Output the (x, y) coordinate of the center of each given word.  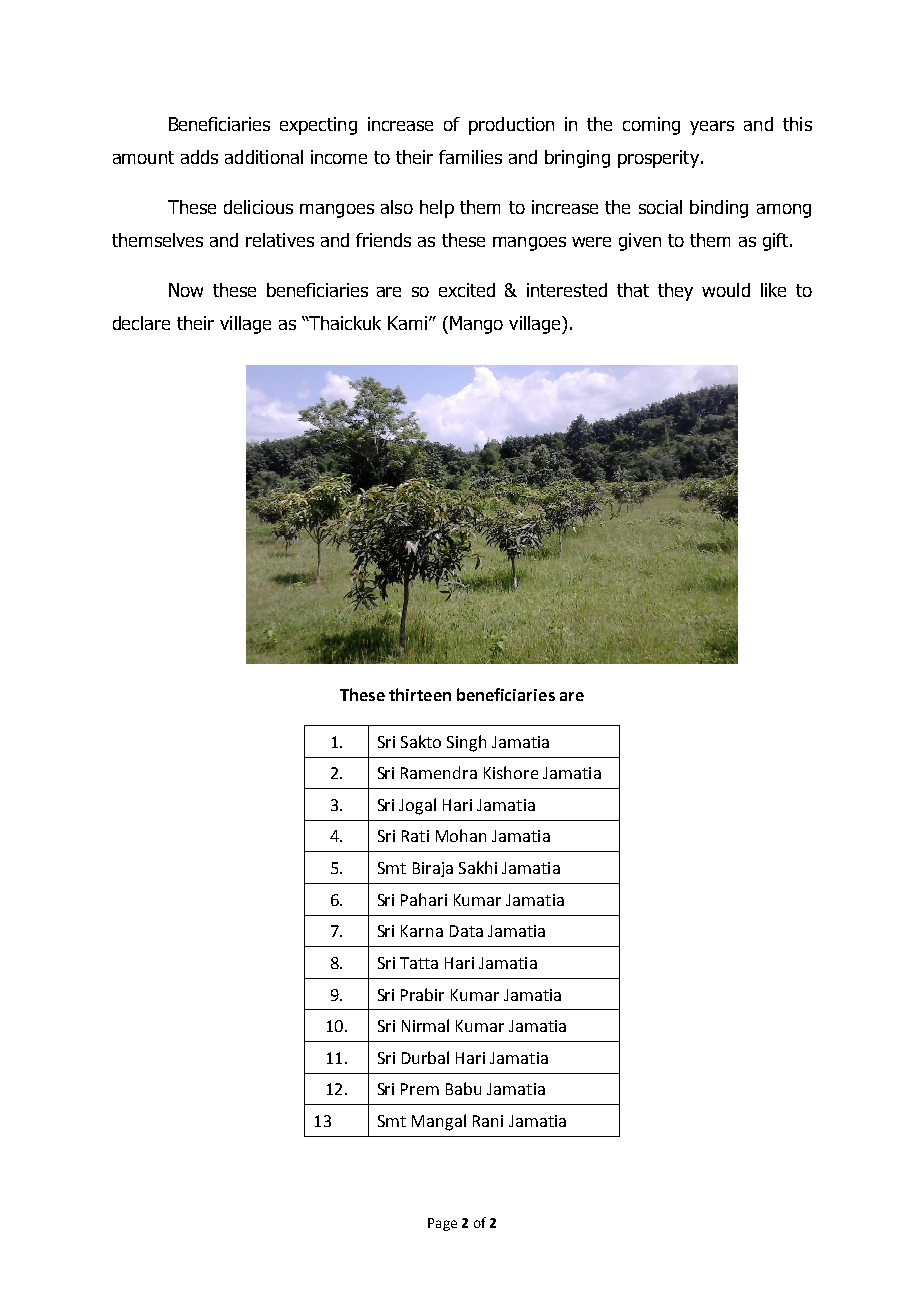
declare (141, 323)
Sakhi (478, 867)
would (726, 290)
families (470, 157)
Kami (409, 323)
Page (442, 1224)
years (712, 128)
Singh (466, 743)
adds (199, 157)
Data (466, 931)
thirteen (420, 694)
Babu (463, 1088)
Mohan (461, 835)
